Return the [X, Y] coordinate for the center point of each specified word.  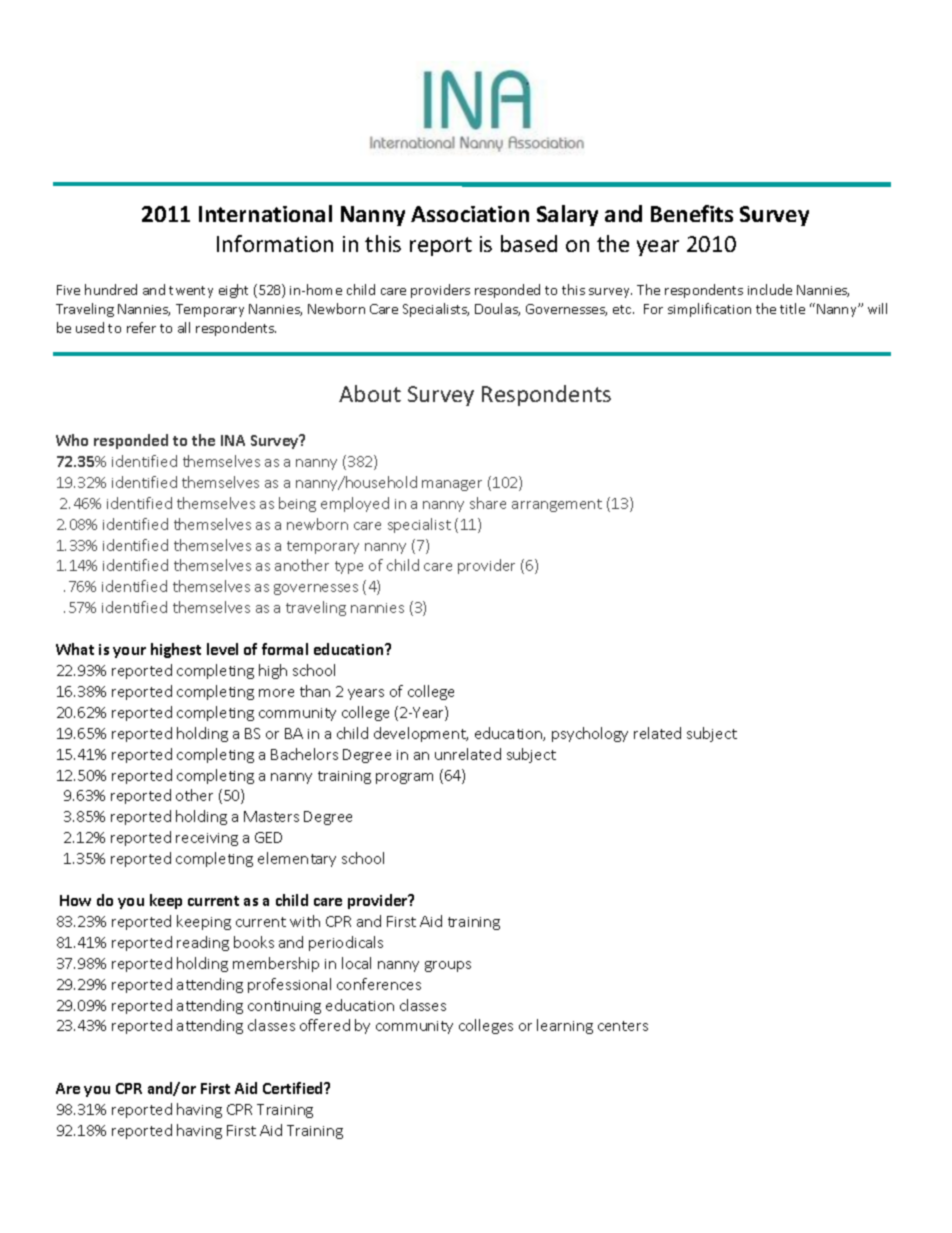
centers [623, 1026]
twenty [191, 292]
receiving [207, 839]
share [488, 503]
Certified [294, 1088]
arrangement [557, 505]
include [770, 289]
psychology [590, 734]
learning [565, 1026]
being [297, 504]
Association [470, 214]
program [404, 778]
